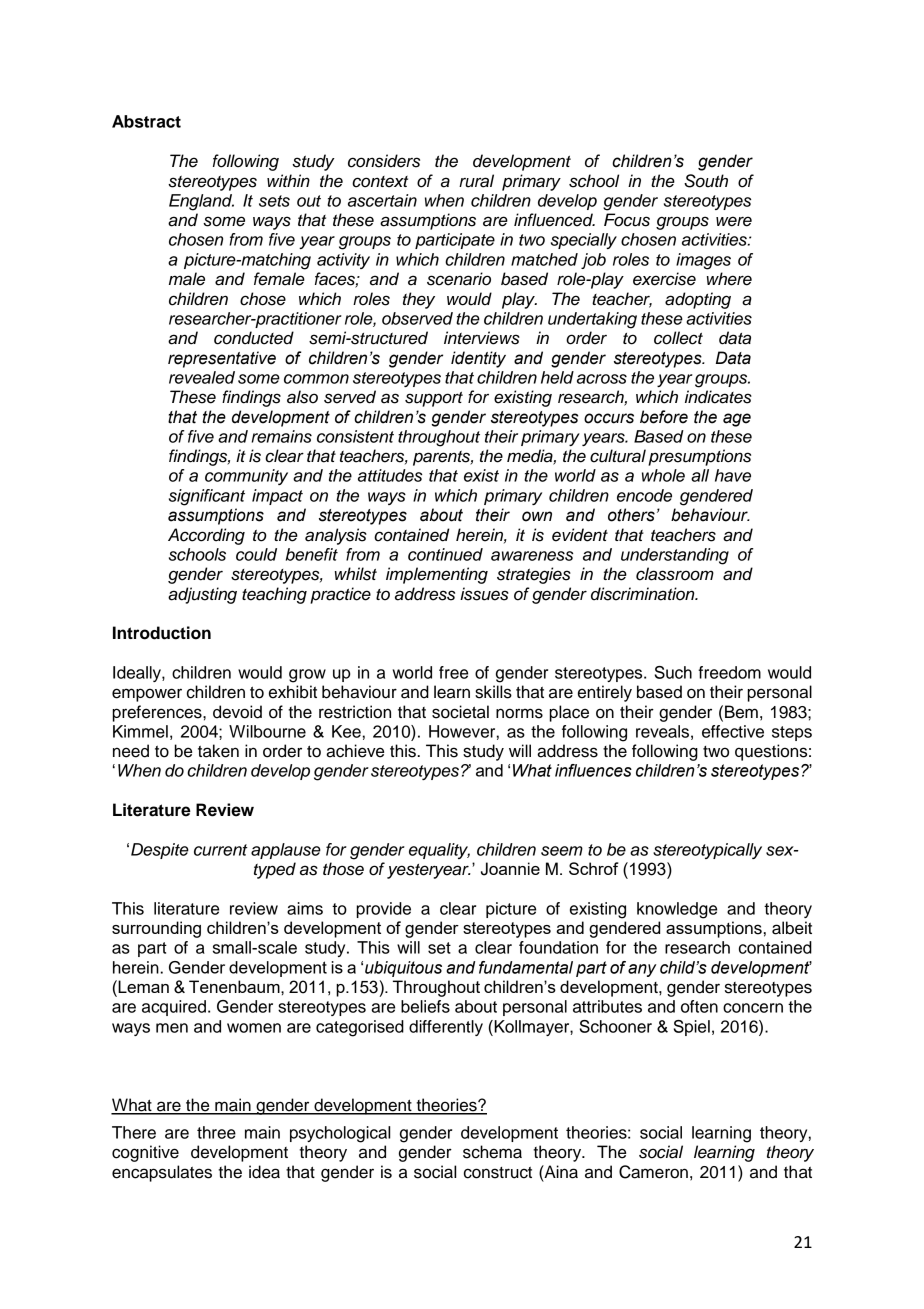 The image size is (924, 1309). What do you see at coordinates (207, 497) in the screenshot?
I see `significant` at bounding box center [207, 497].
